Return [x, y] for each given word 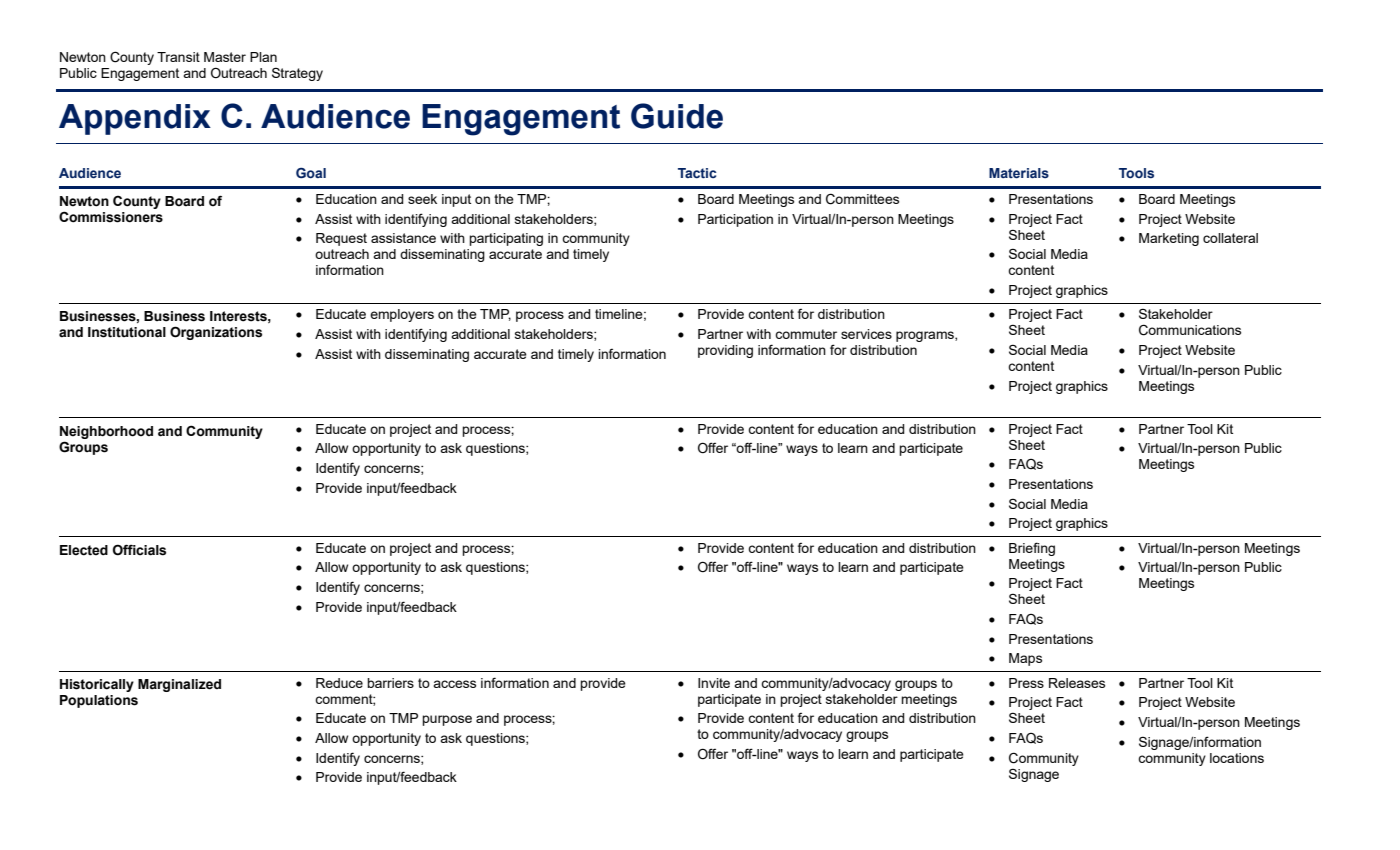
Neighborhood [106, 432]
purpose [447, 720]
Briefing [1032, 549]
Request [341, 239]
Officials [139, 550]
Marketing [1169, 239]
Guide [677, 116]
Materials [1019, 173]
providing [725, 351]
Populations [99, 701]
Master [225, 57]
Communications [1190, 330]
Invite [714, 683]
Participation [735, 220]
